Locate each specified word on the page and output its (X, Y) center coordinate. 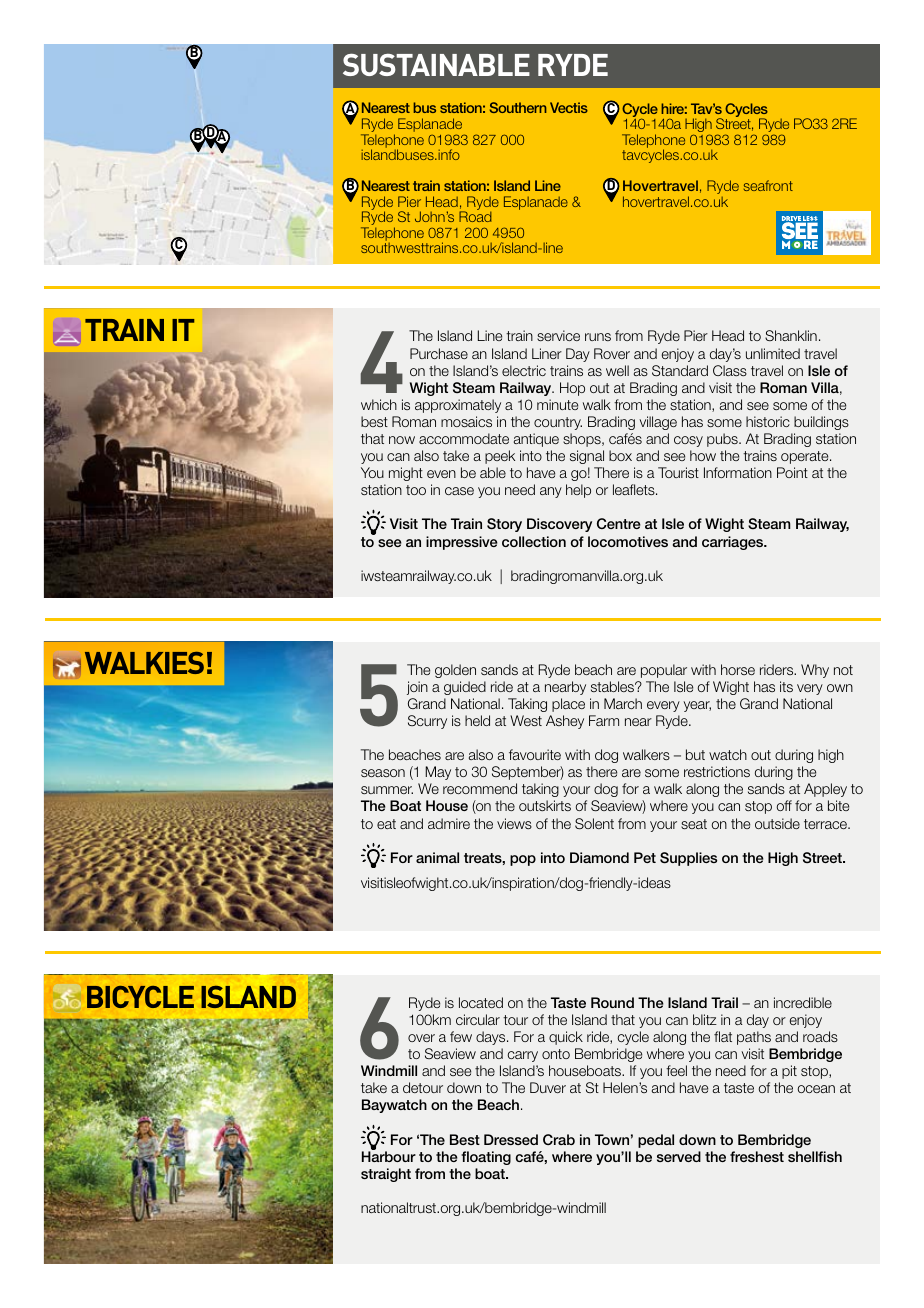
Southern (518, 107)
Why (815, 671)
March (623, 703)
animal (437, 857)
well (617, 370)
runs (598, 337)
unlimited (773, 353)
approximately (458, 406)
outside (777, 823)
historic (768, 421)
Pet (645, 857)
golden (455, 671)
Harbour (389, 1155)
